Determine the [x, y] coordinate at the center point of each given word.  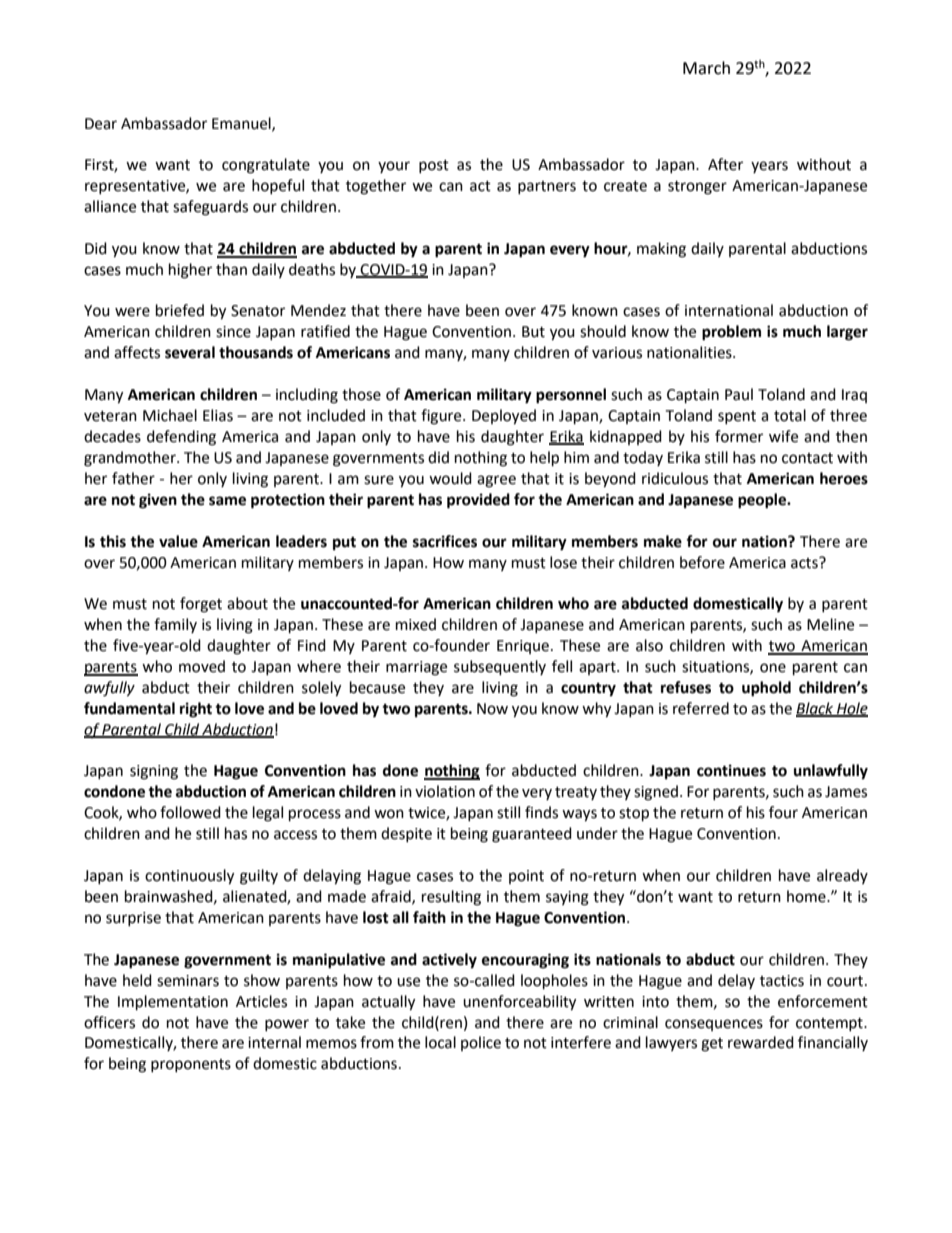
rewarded [761, 1042]
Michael [170, 415]
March [706, 68]
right [196, 710]
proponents [191, 1065]
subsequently [500, 668]
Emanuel [242, 124]
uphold [766, 689]
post [434, 166]
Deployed [504, 417]
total [790, 415]
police [481, 1043]
